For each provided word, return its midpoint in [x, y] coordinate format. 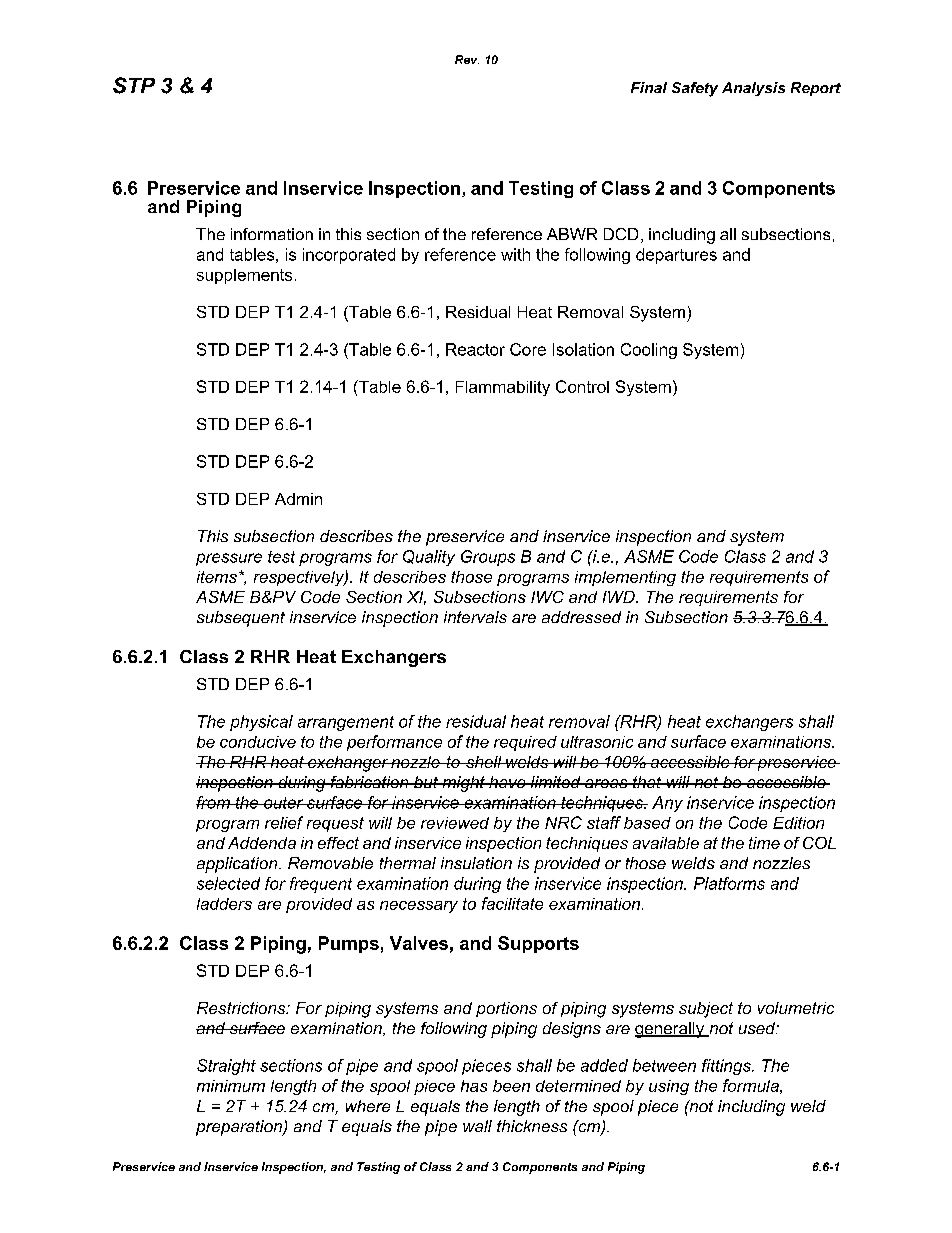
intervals [475, 617]
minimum [231, 1086]
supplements [244, 276]
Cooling [649, 351]
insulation [476, 863]
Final [649, 87]
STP [134, 85]
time [764, 843]
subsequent [241, 619]
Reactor [475, 349]
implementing [625, 578]
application [238, 865]
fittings [727, 1067]
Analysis [753, 89]
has [474, 1086]
